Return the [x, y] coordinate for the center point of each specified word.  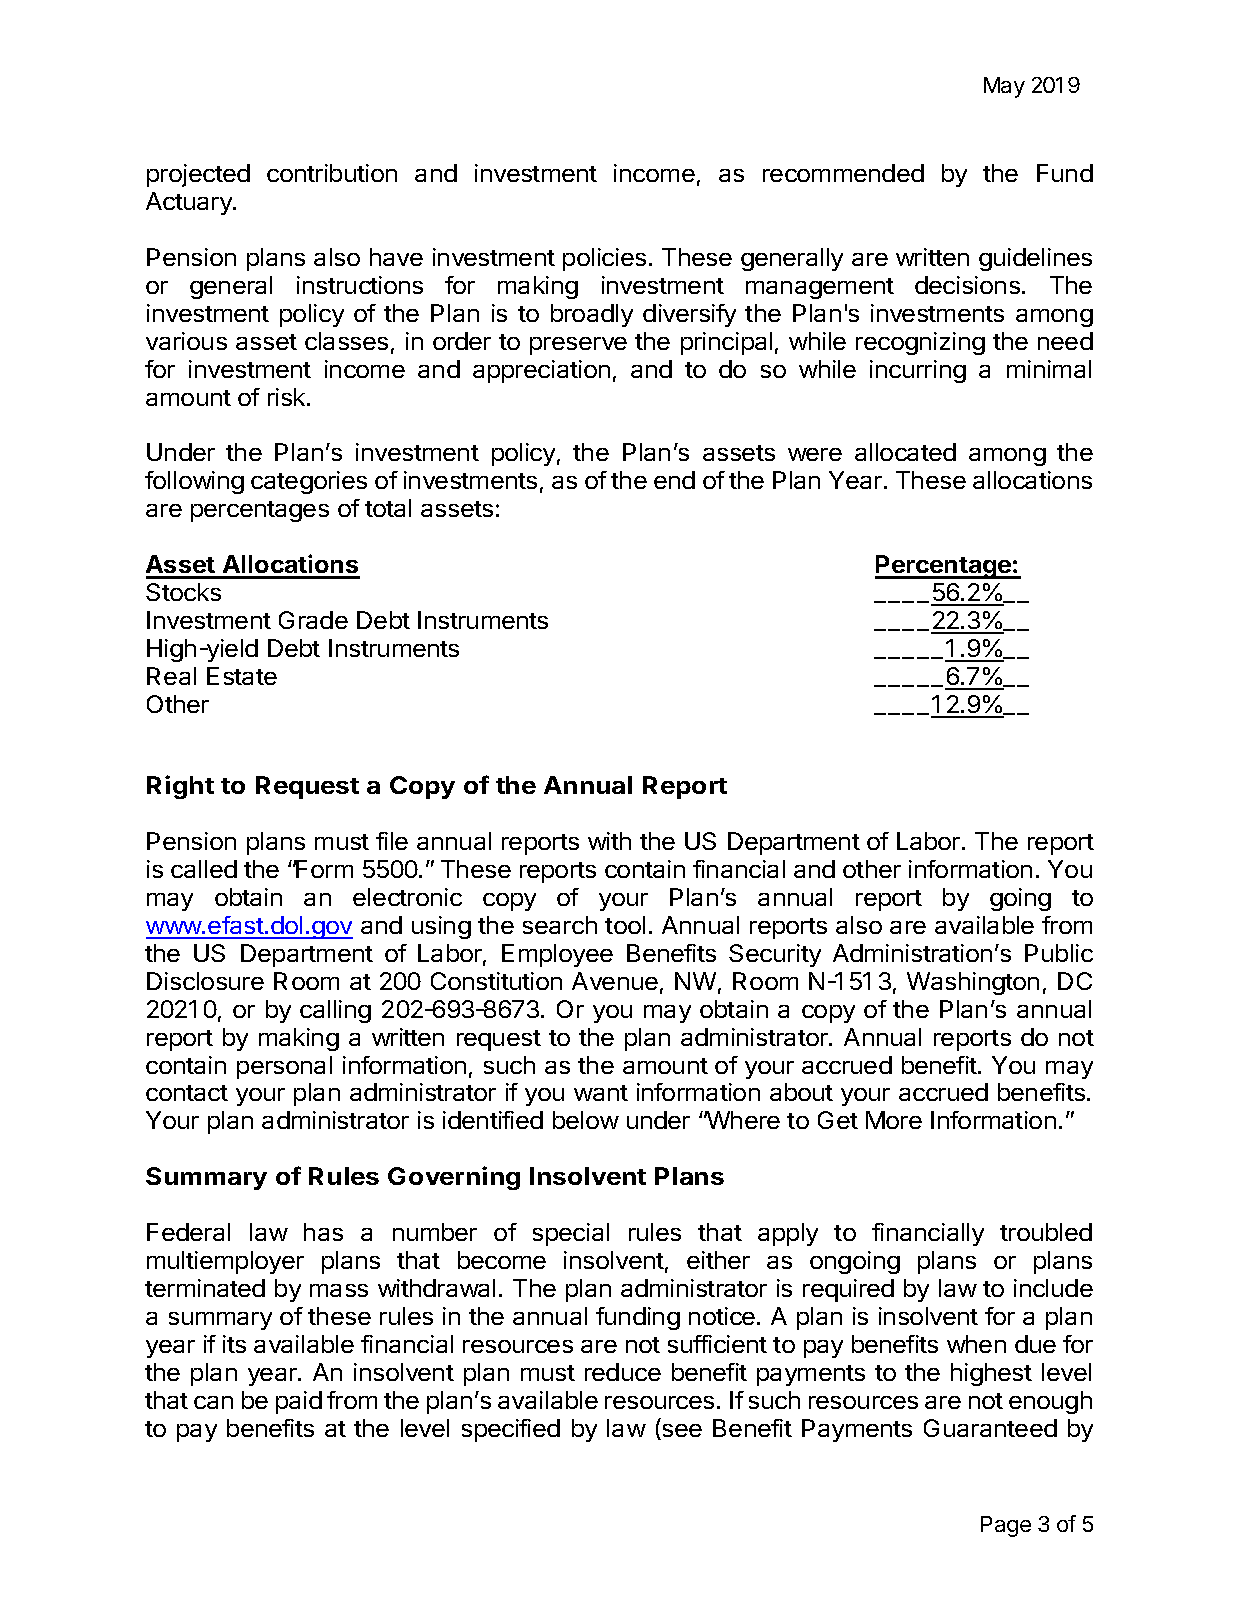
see [681, 1432]
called [204, 869]
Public [1059, 953]
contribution [332, 173]
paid [299, 1402]
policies [604, 259]
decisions [967, 285]
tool [625, 925]
